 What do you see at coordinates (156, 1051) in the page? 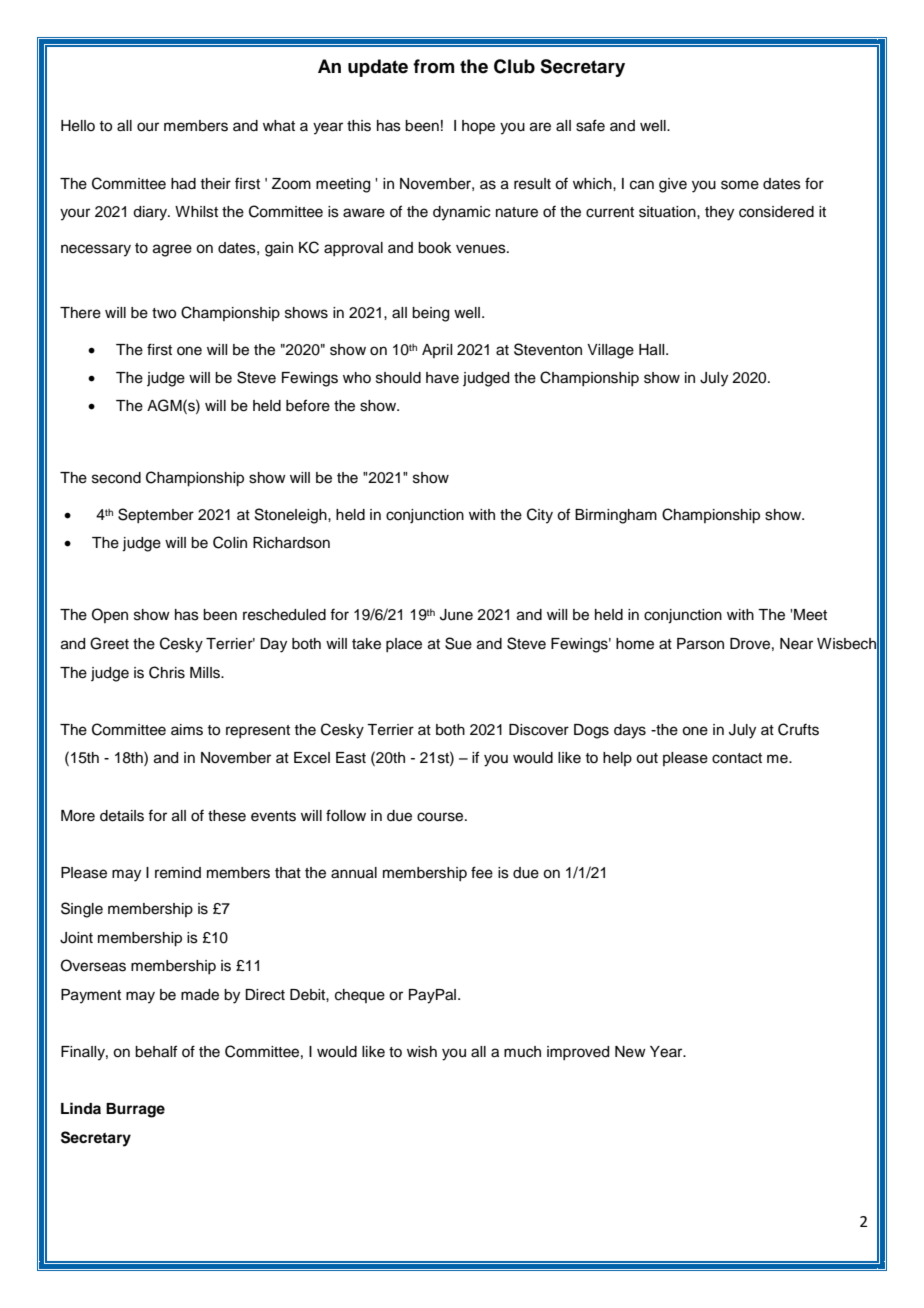
I see `behalf` at bounding box center [156, 1051].
